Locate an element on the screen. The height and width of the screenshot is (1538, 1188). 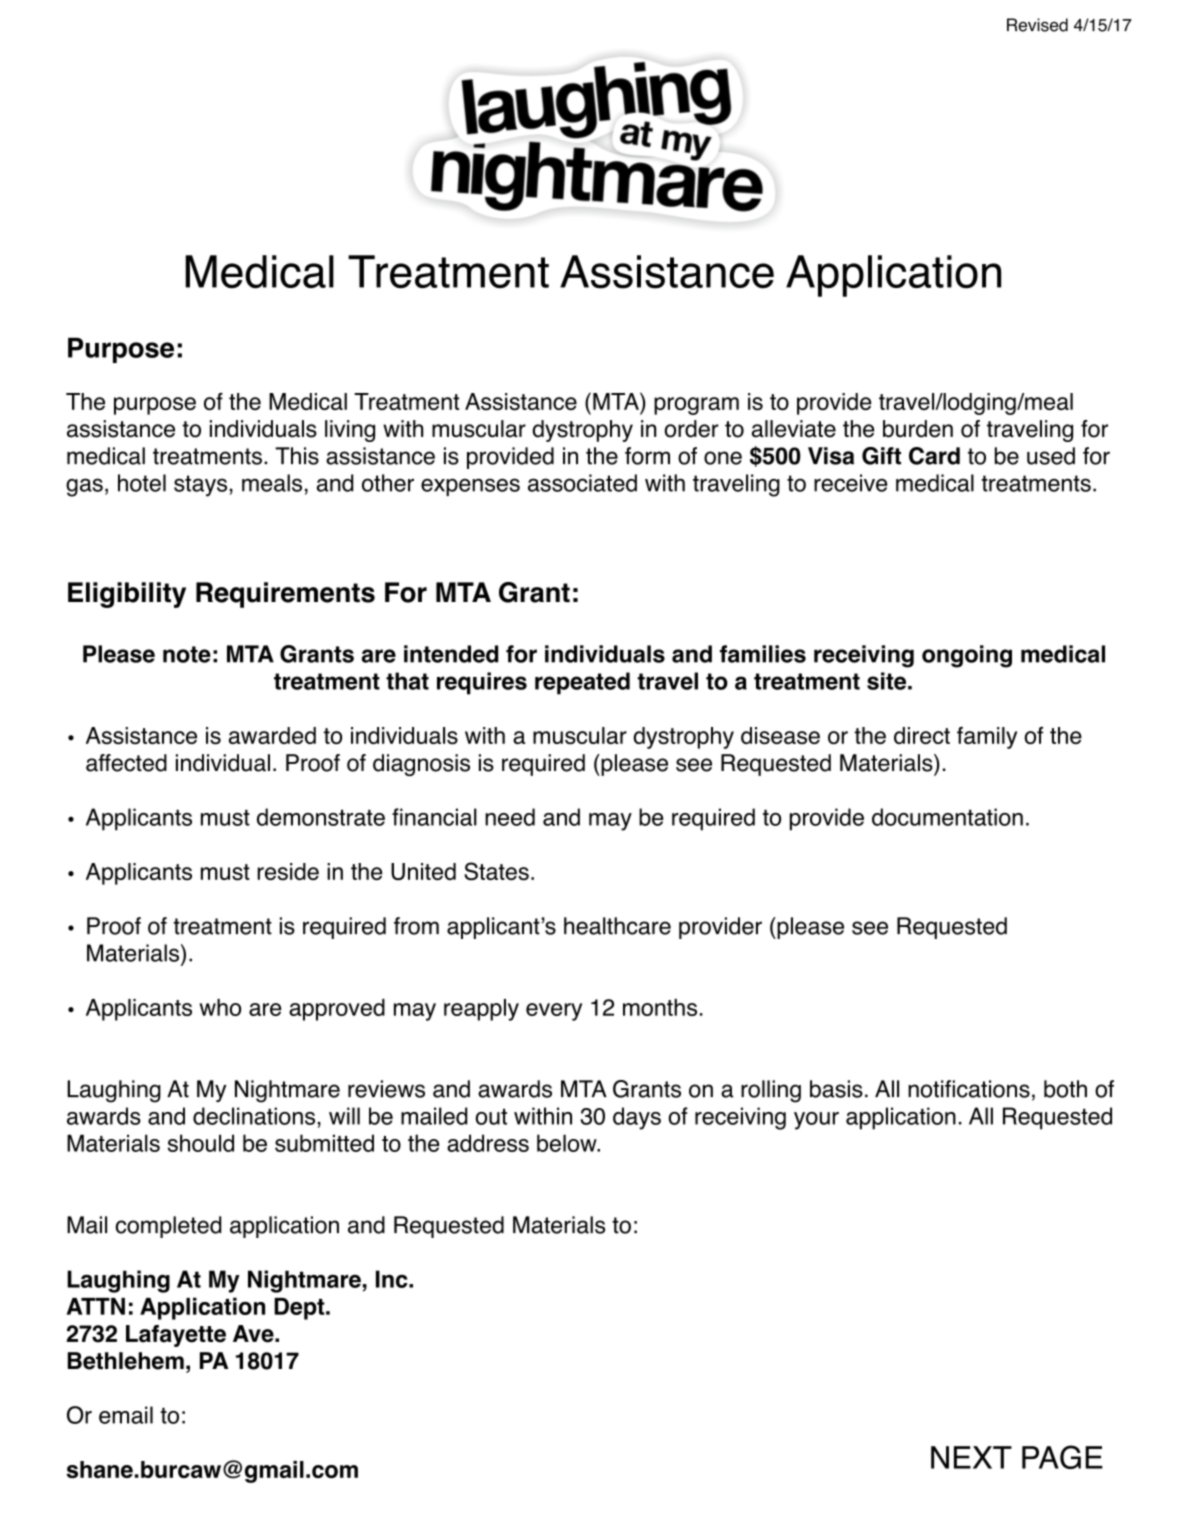
awarded is located at coordinates (272, 735).
